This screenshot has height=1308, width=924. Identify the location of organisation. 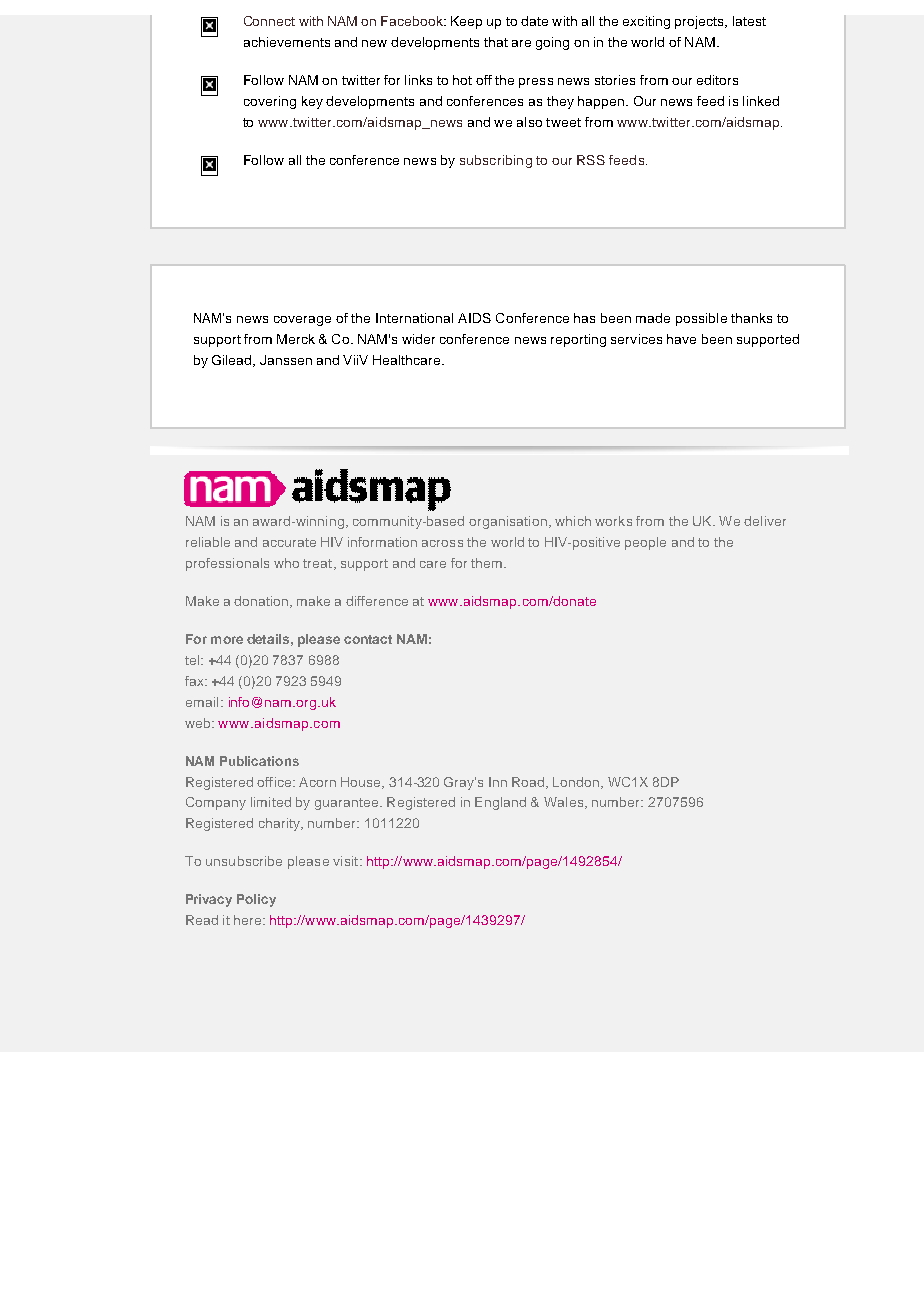
(508, 522).
